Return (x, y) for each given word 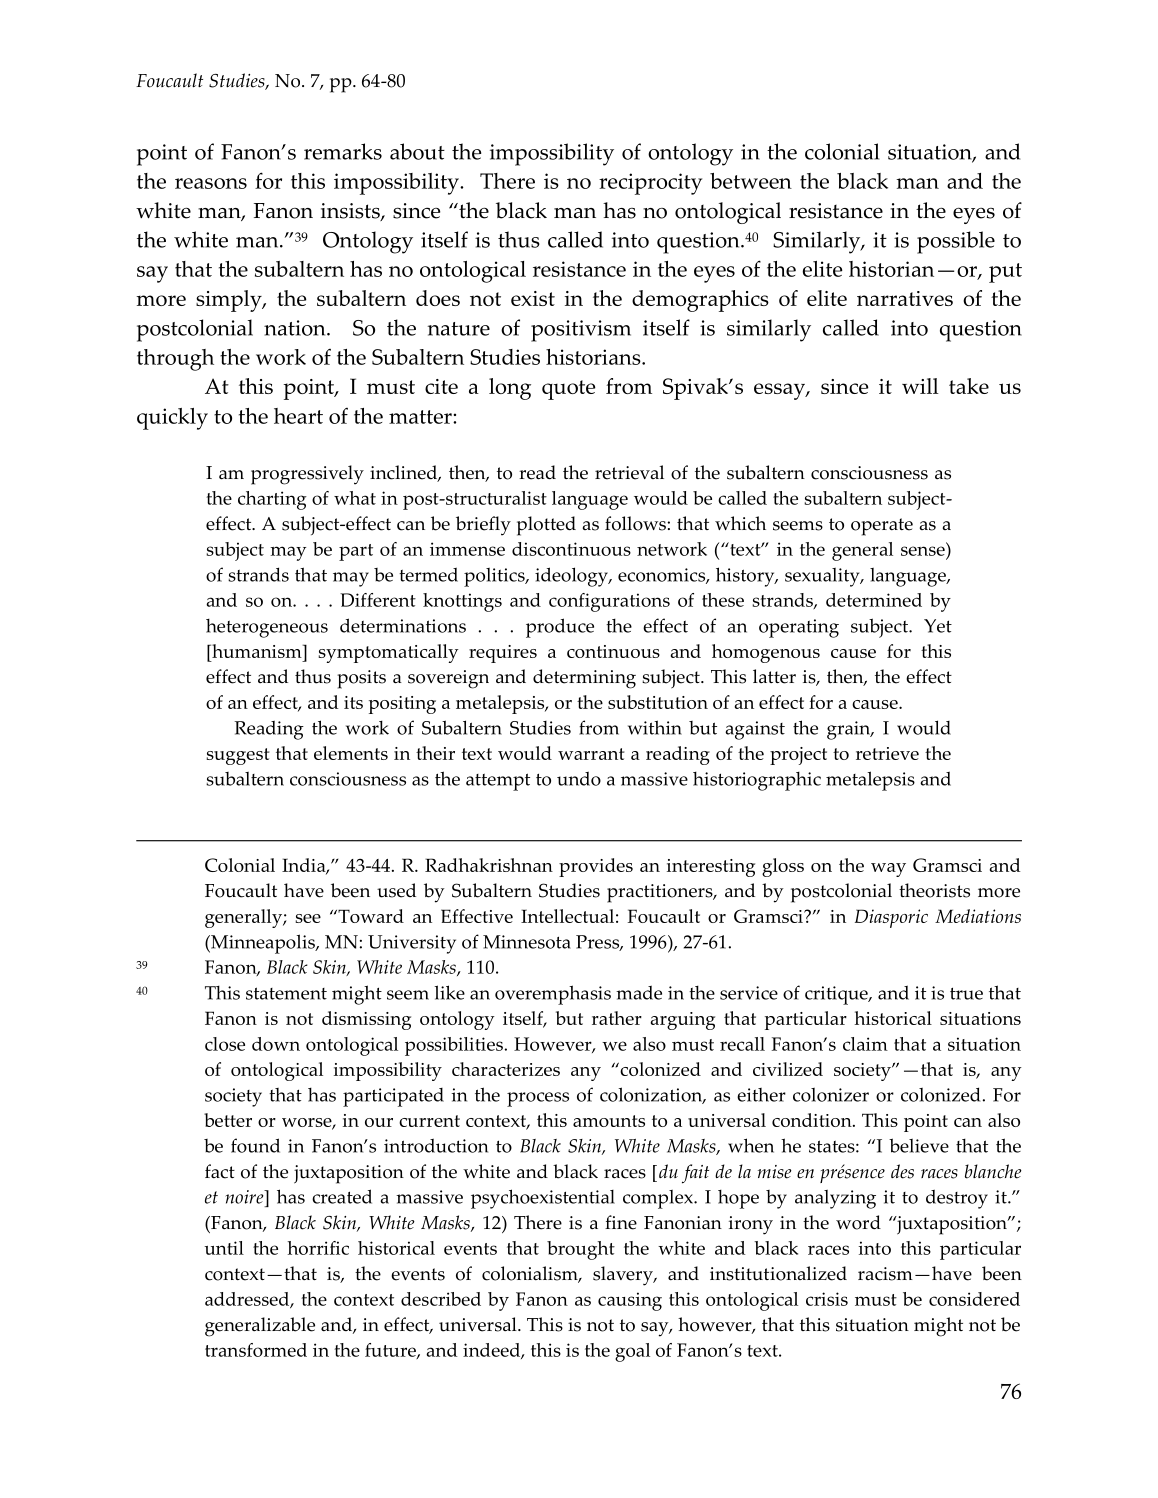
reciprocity (650, 184)
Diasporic (891, 918)
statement (286, 993)
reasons (211, 183)
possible (956, 242)
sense (923, 551)
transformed (256, 1350)
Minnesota (527, 942)
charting (272, 500)
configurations (609, 602)
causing (630, 1301)
